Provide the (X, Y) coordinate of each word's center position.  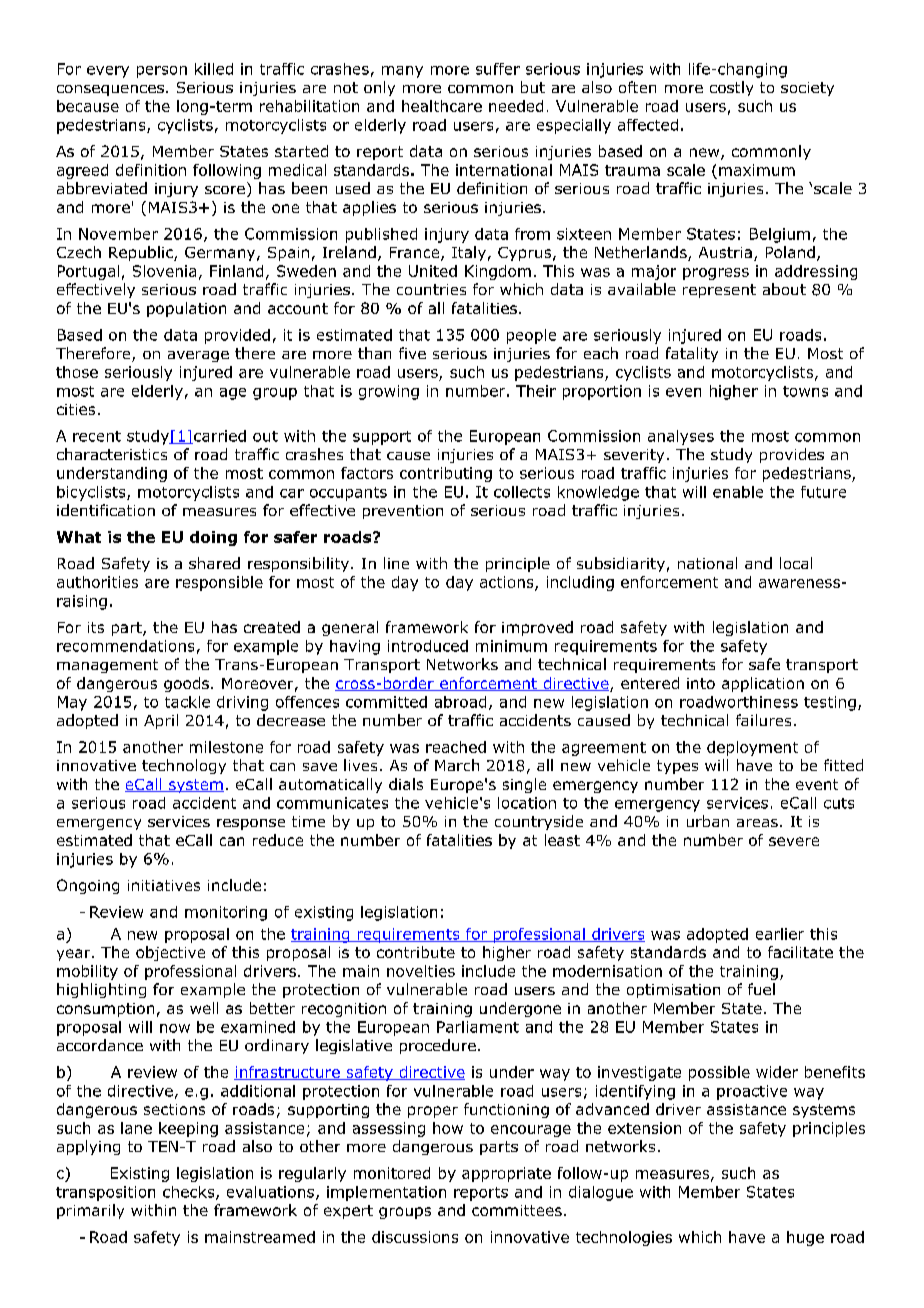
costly (731, 88)
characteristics (112, 454)
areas (757, 823)
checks (190, 1193)
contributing (446, 474)
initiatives (164, 885)
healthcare (442, 106)
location (527, 803)
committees (517, 1210)
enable (738, 492)
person (162, 72)
